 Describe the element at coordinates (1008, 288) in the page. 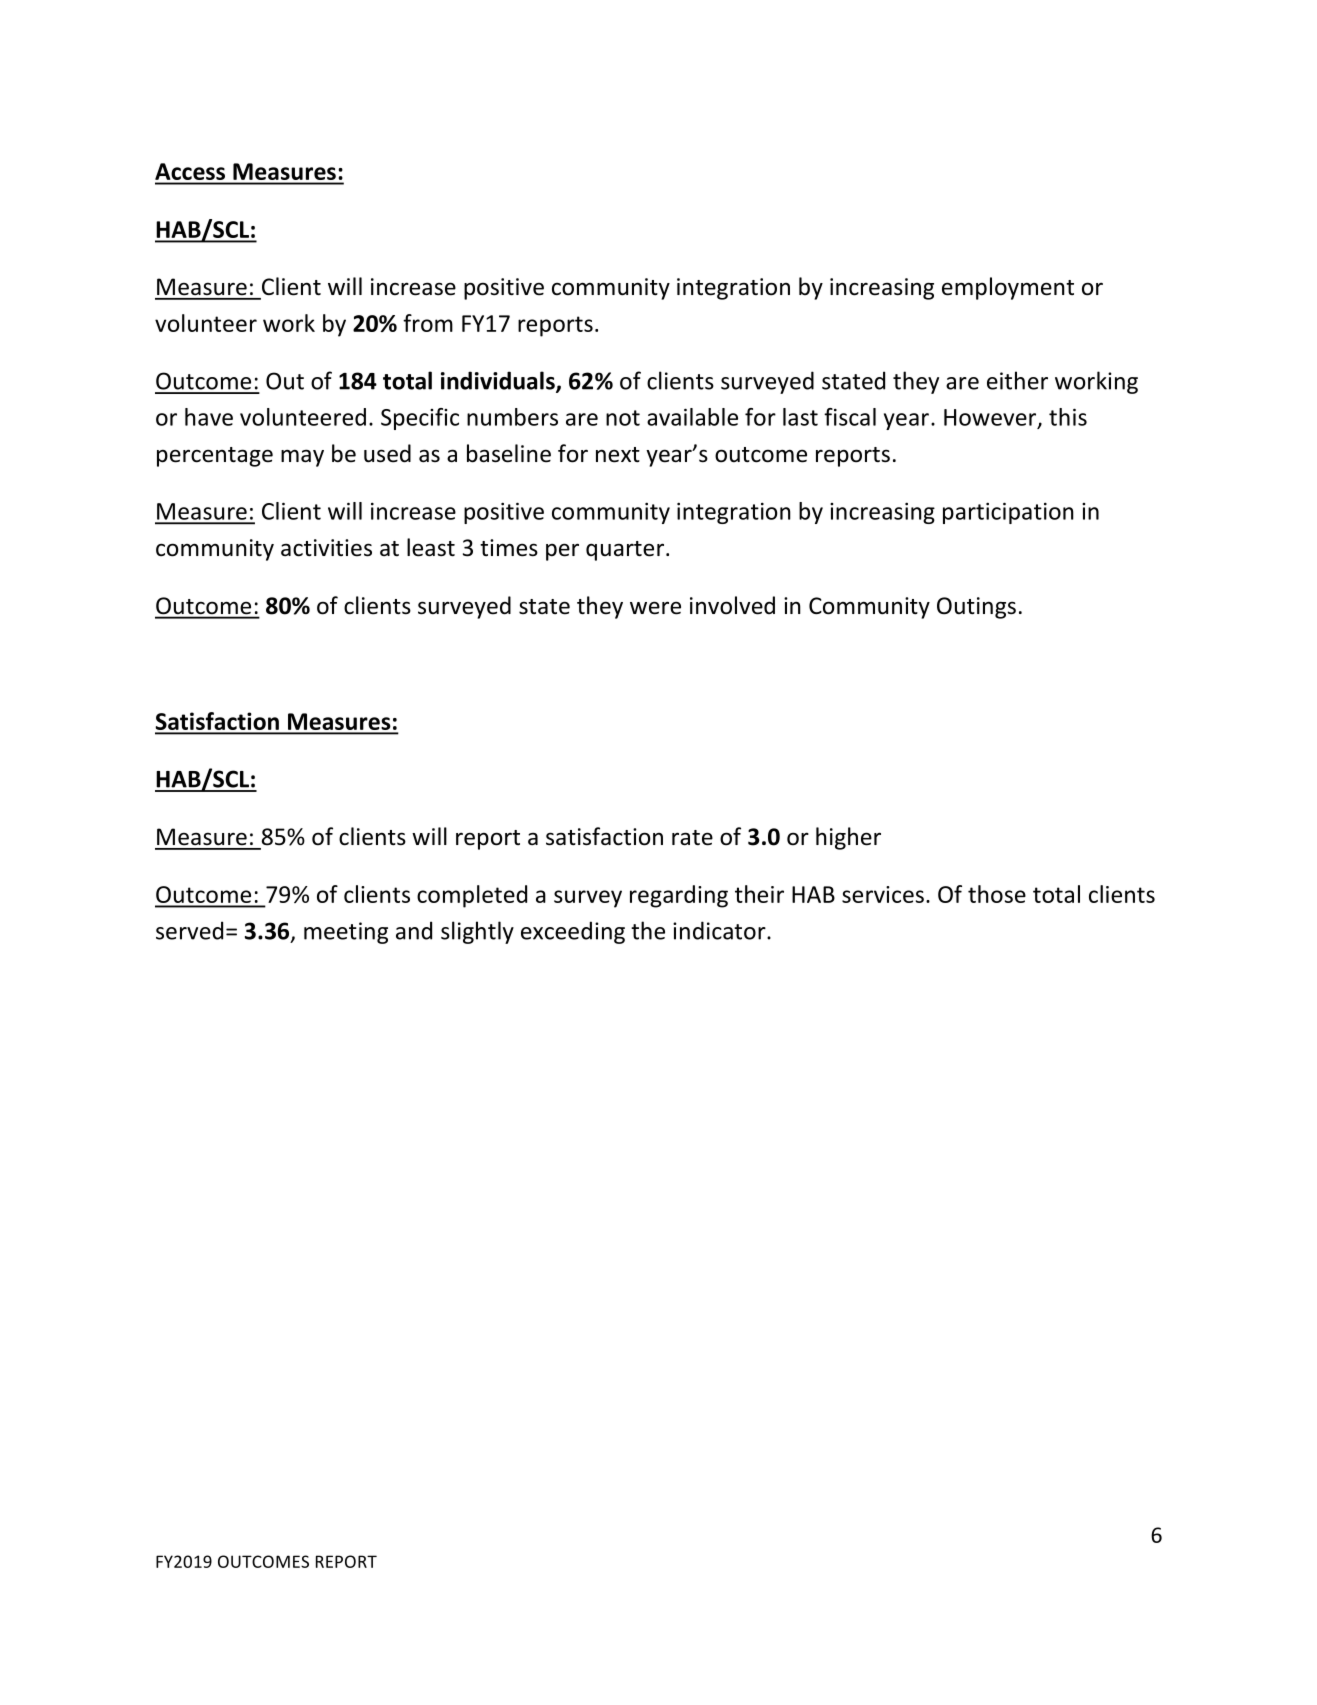

I see `employment` at that location.
